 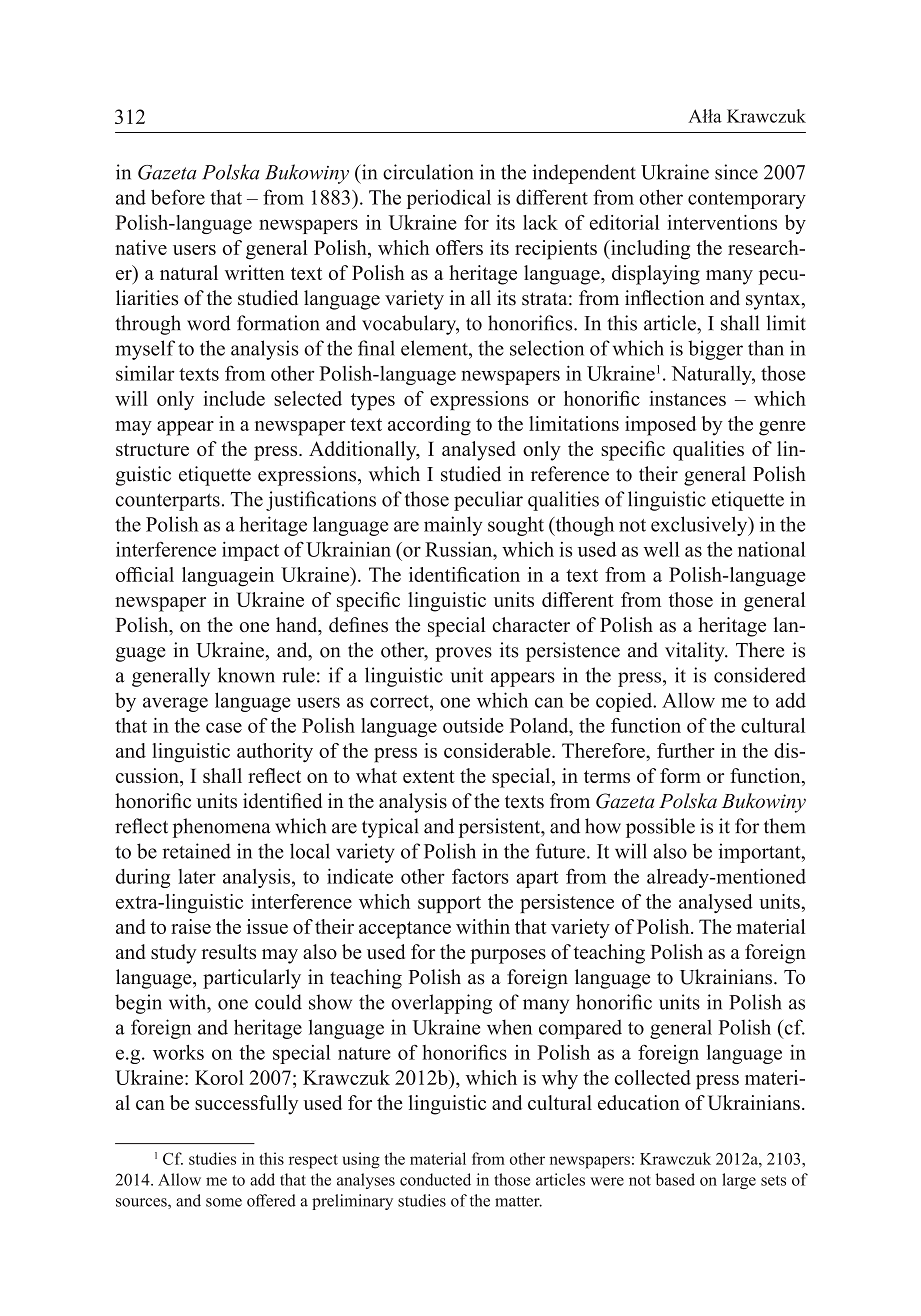 I want to click on before, so click(x=178, y=197).
